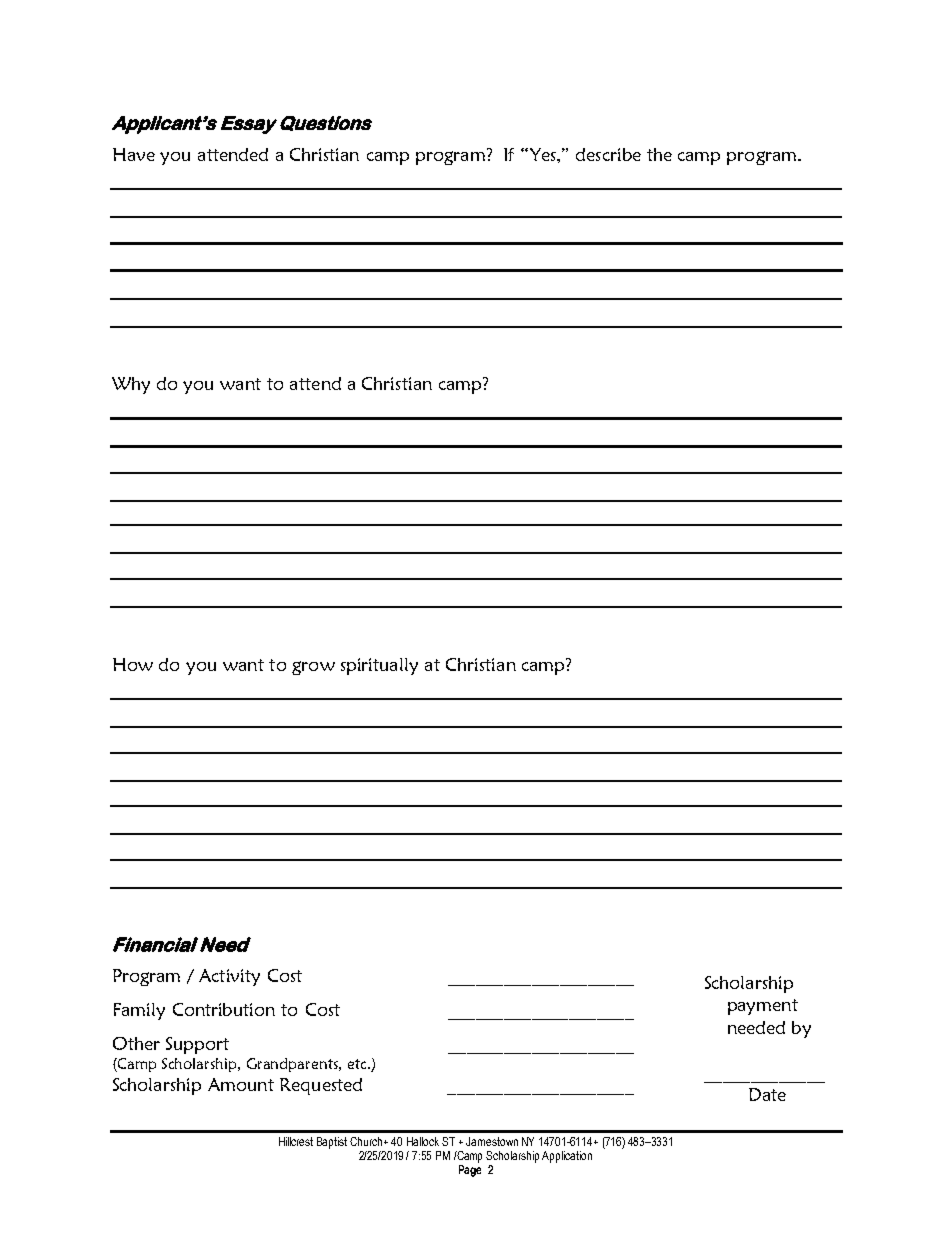 The image size is (952, 1233). What do you see at coordinates (542, 154) in the page?
I see `Yes` at bounding box center [542, 154].
